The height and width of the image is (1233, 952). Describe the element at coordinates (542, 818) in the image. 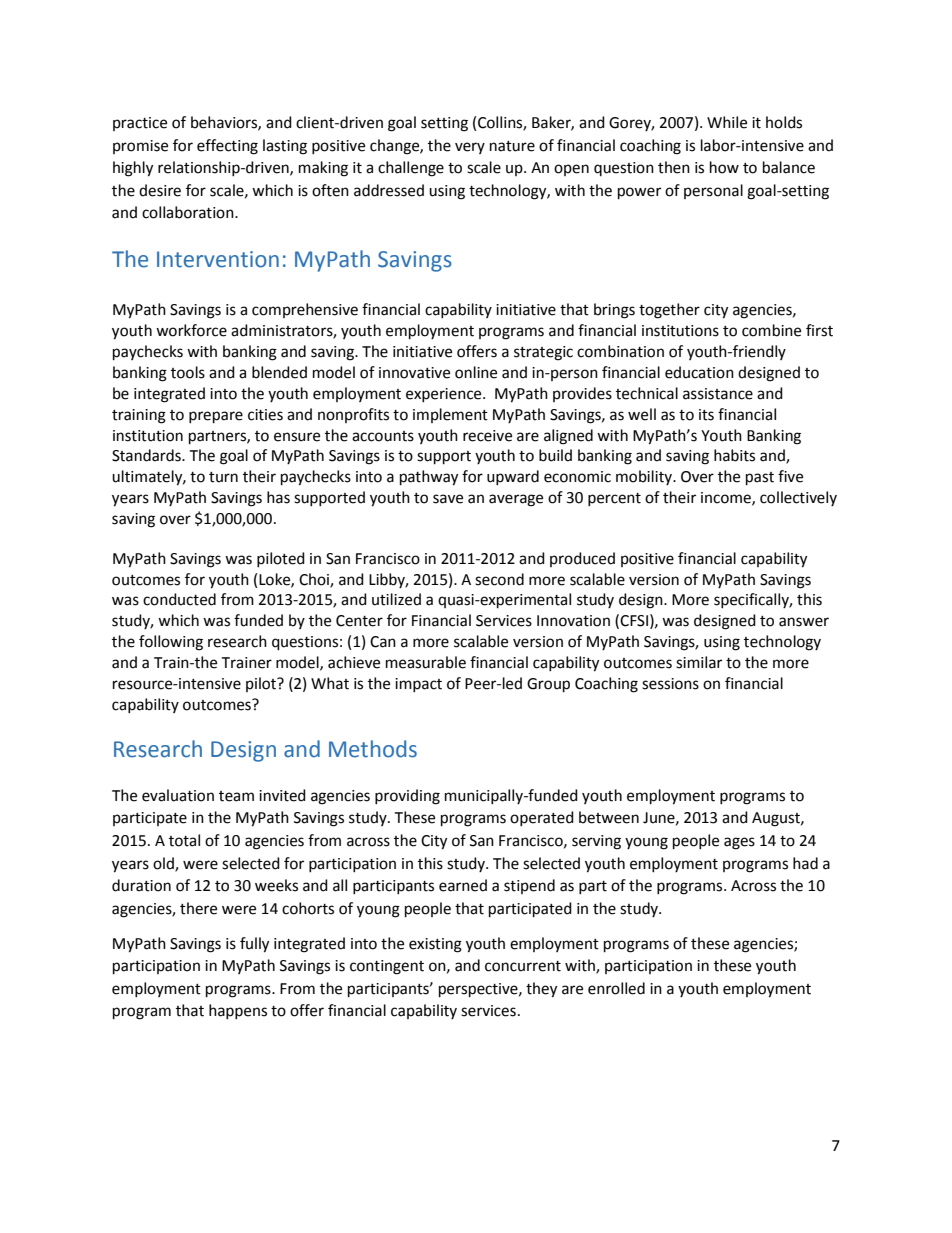

I see `operated` at that location.
